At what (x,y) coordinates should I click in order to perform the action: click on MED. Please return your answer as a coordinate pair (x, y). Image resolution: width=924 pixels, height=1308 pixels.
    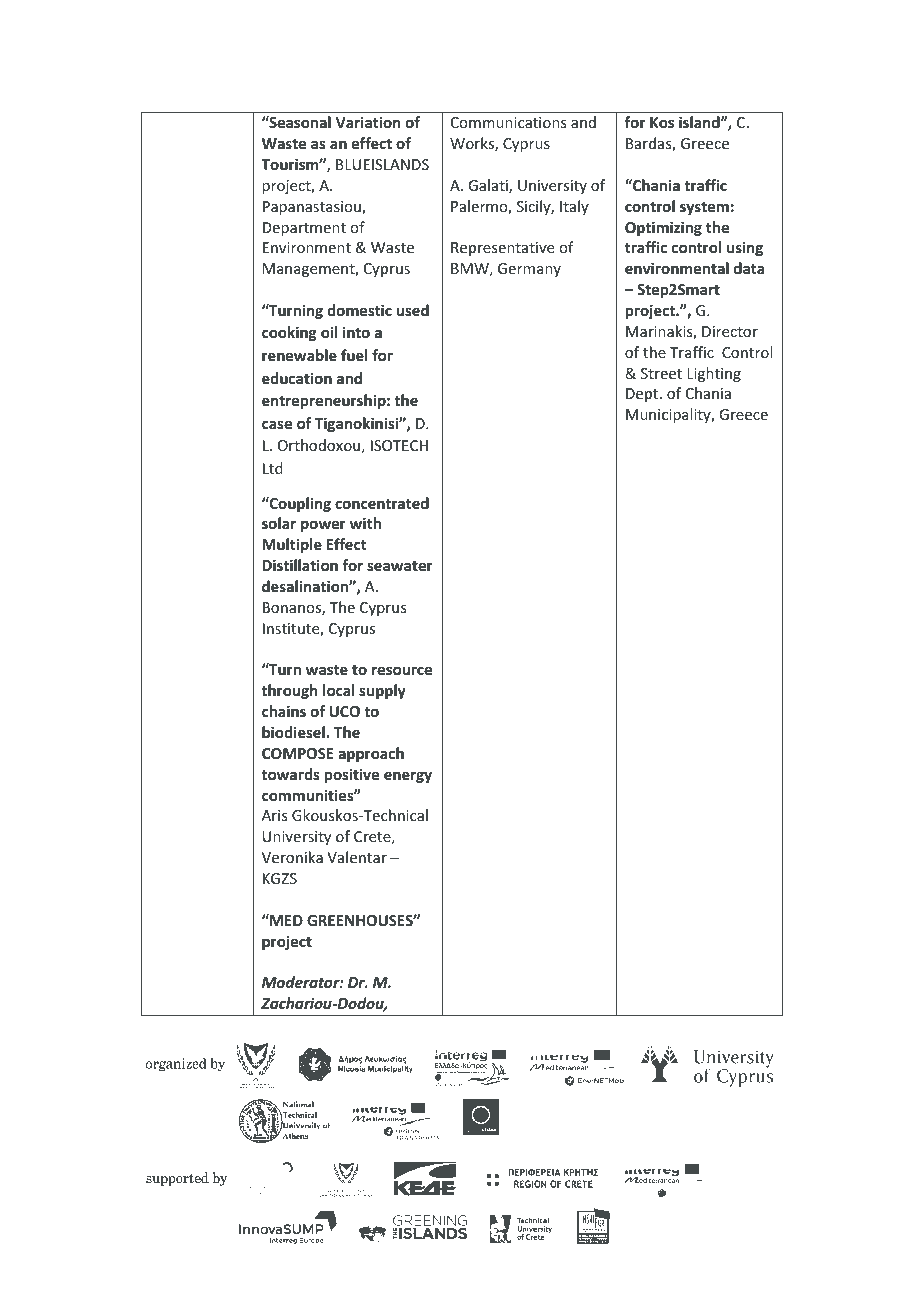
    Looking at the image, I should click on (285, 920).
